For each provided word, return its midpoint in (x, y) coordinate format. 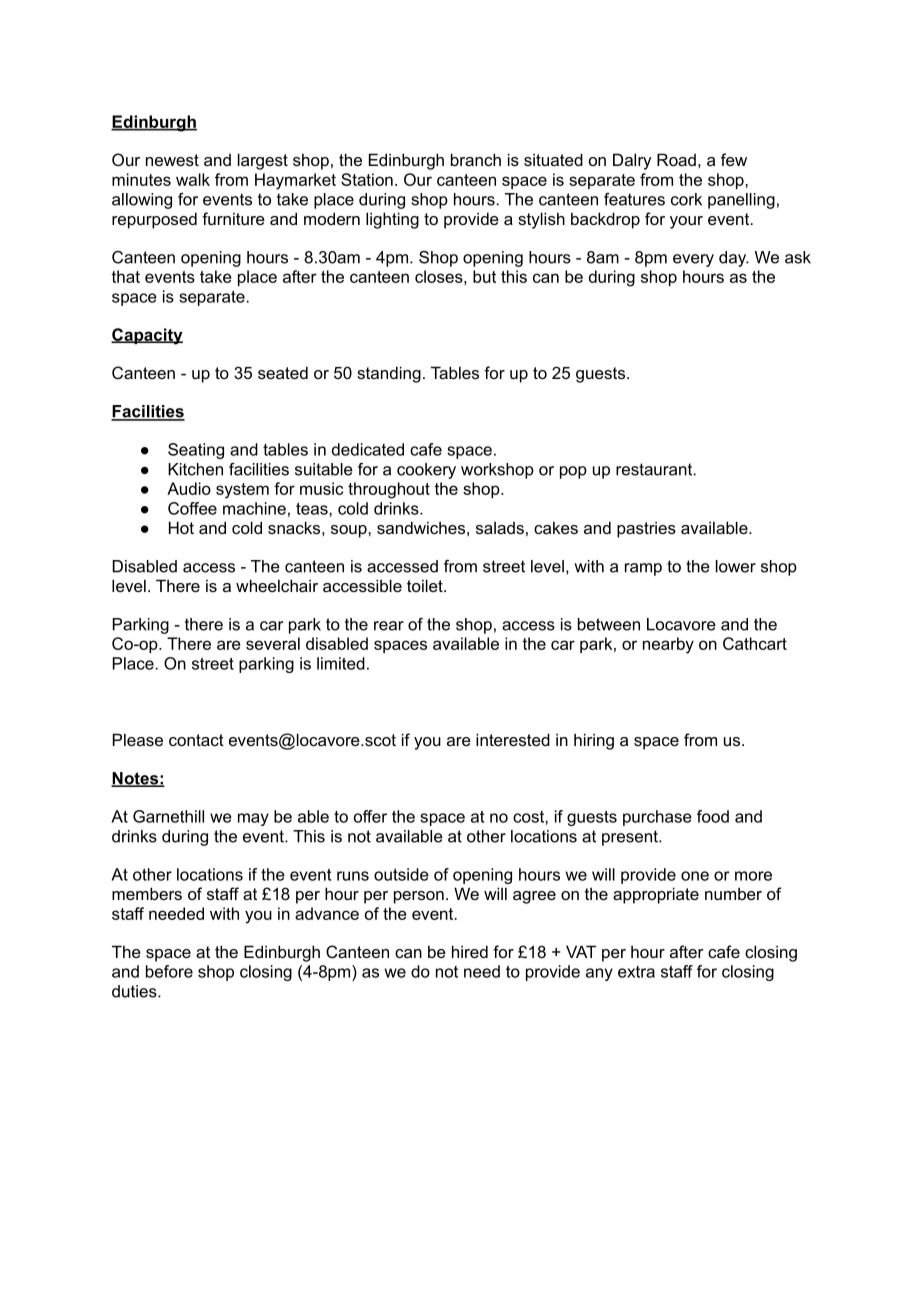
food (713, 816)
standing (389, 374)
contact (196, 740)
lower (736, 566)
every (693, 260)
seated (283, 372)
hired (470, 951)
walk (193, 179)
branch (476, 159)
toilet (426, 585)
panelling (741, 201)
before (169, 971)
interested (513, 739)
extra (636, 972)
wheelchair (277, 585)
